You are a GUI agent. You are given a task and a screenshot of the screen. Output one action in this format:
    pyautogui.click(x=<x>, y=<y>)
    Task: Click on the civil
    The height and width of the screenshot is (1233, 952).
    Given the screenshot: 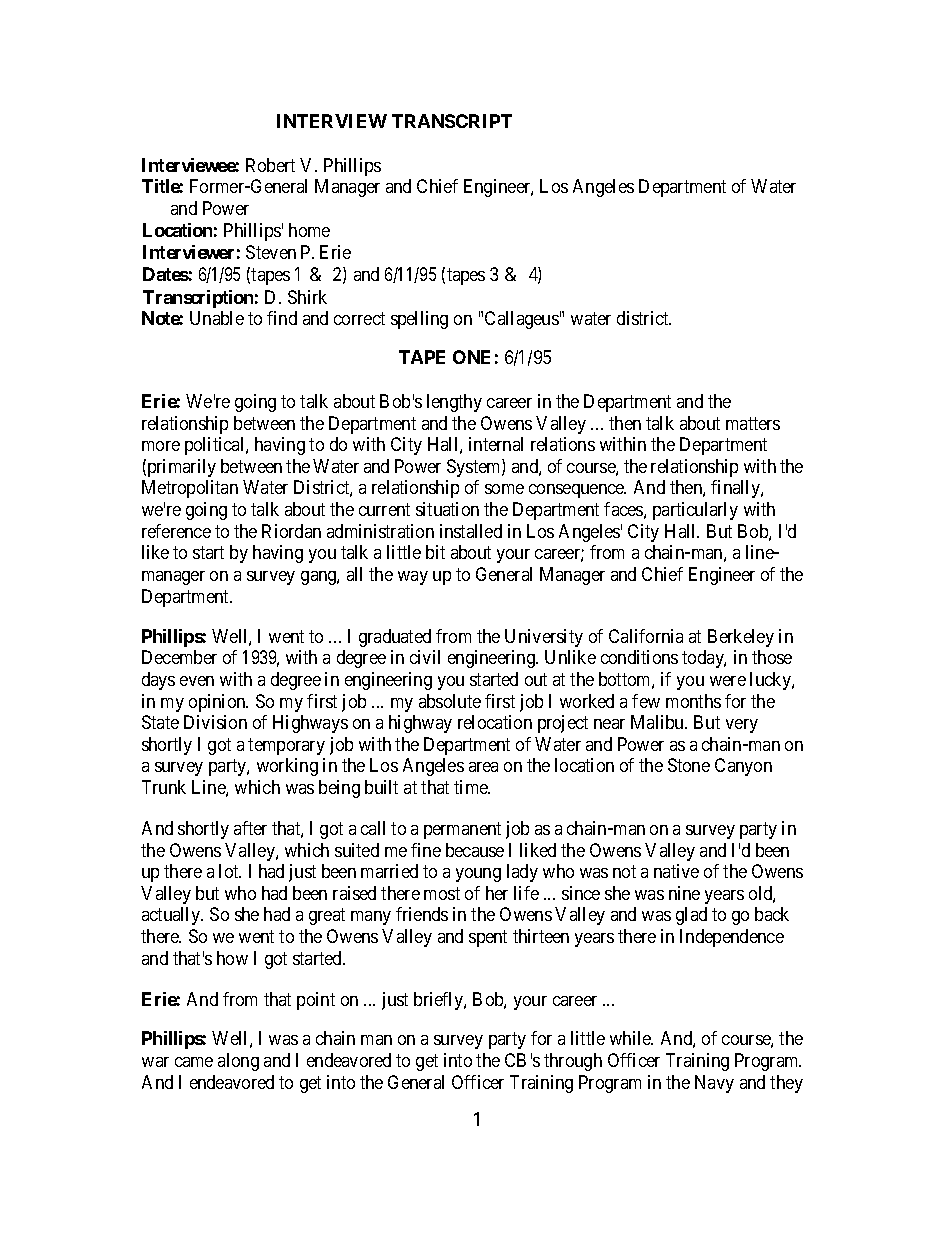 What is the action you would take?
    pyautogui.click(x=425, y=657)
